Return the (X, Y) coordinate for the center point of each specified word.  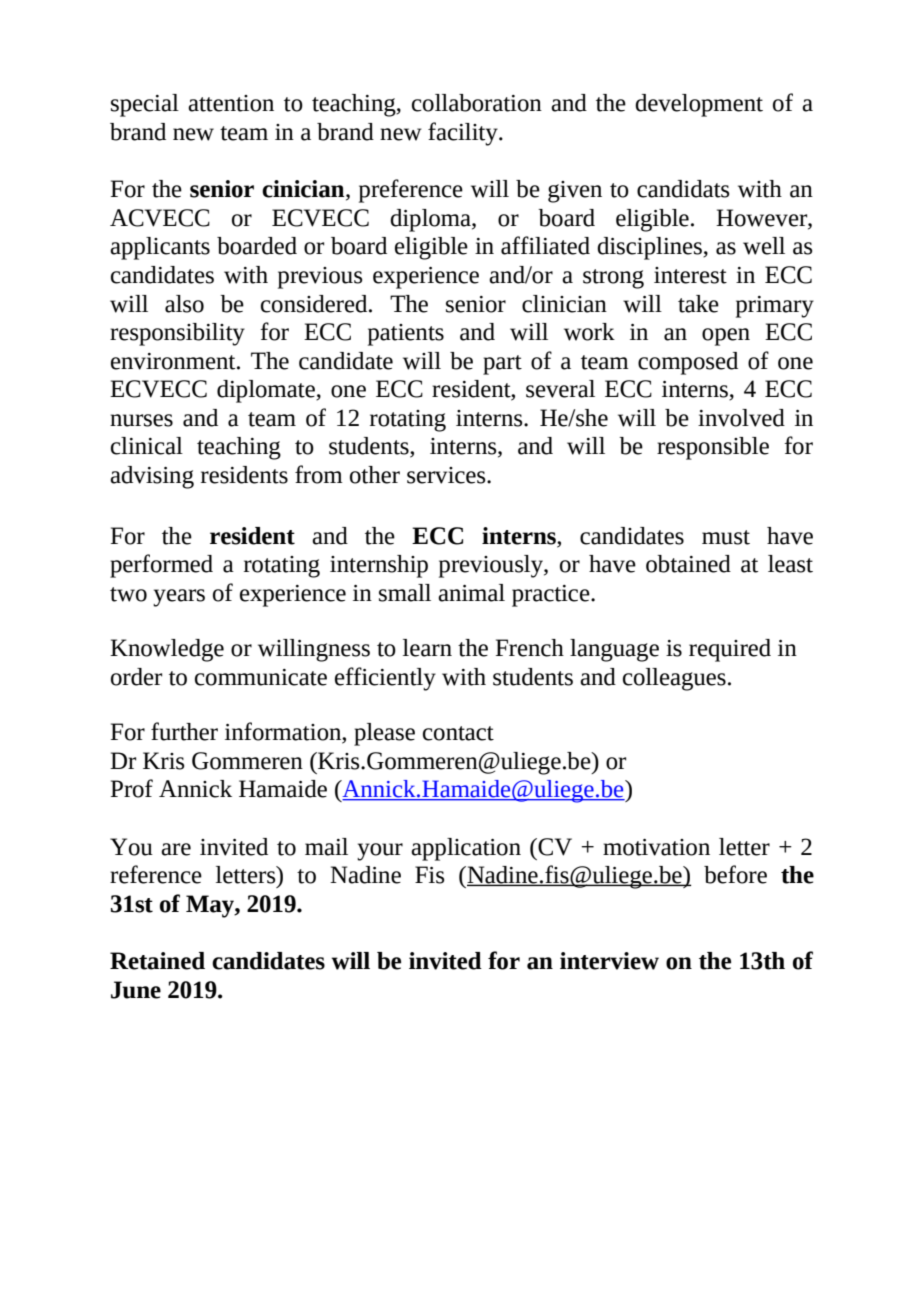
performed (161, 566)
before (735, 874)
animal (471, 593)
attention (231, 103)
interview (609, 961)
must (726, 537)
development (699, 105)
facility (464, 134)
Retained (157, 961)
